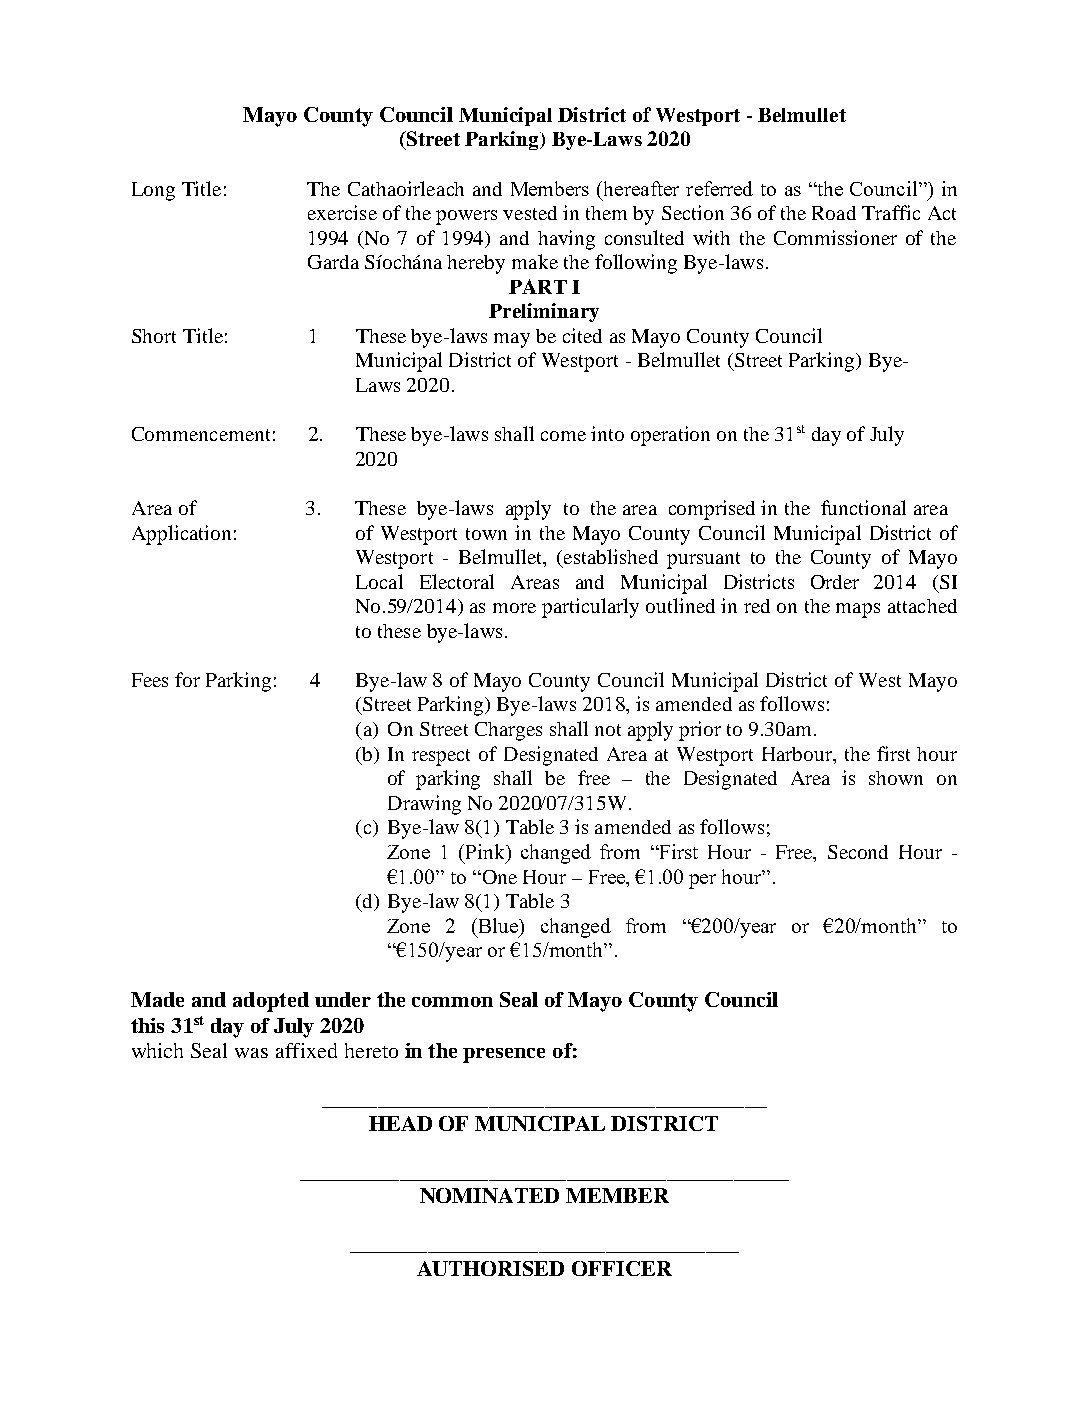 Image resolution: width=1089 pixels, height=1410 pixels. I want to click on Blue, so click(498, 925).
